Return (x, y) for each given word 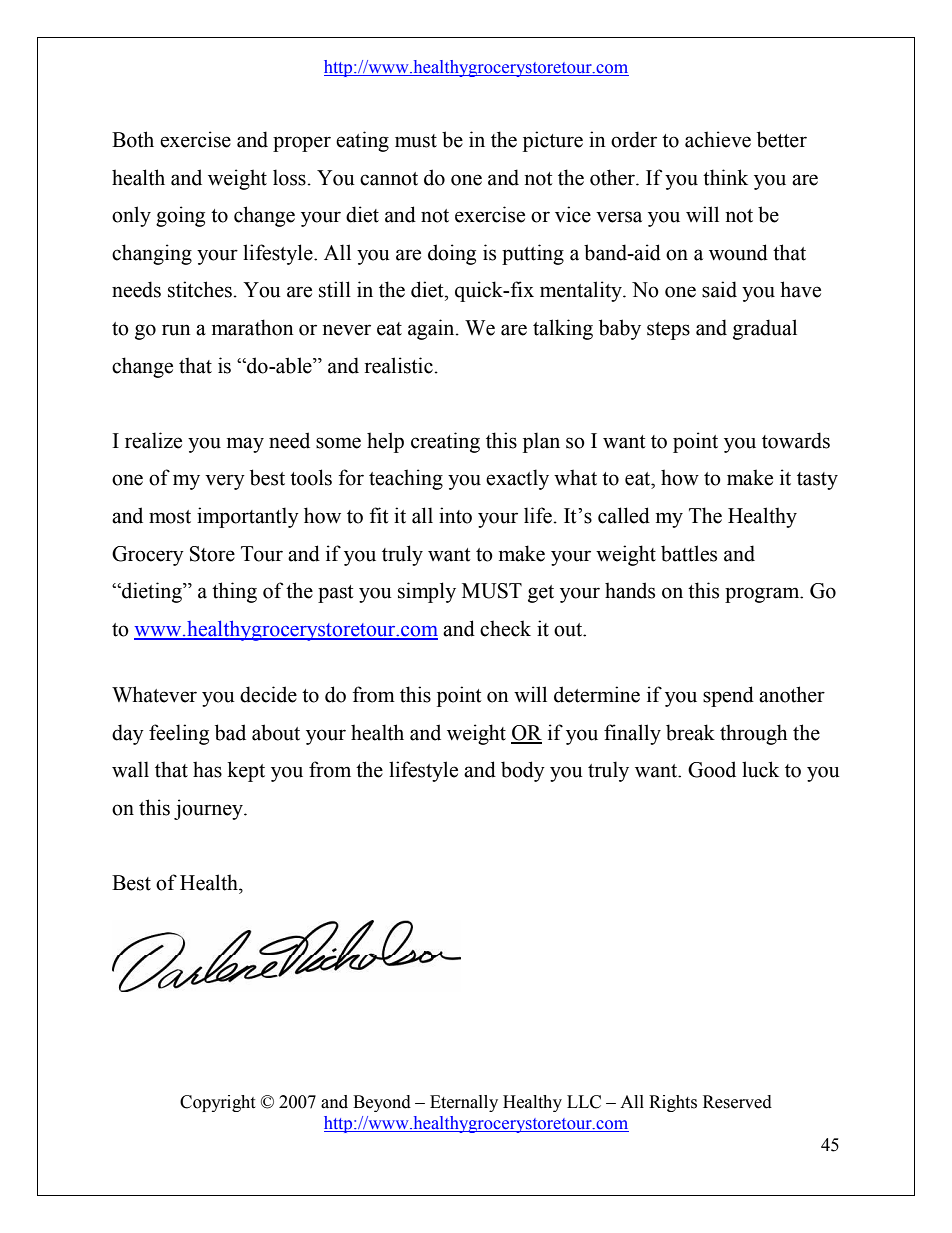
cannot (389, 179)
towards (796, 440)
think (725, 177)
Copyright (217, 1103)
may (245, 445)
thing (234, 592)
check (505, 628)
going (180, 216)
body (523, 771)
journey (209, 809)
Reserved (737, 1102)
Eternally (464, 1103)
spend (728, 696)
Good (712, 769)
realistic (398, 365)
